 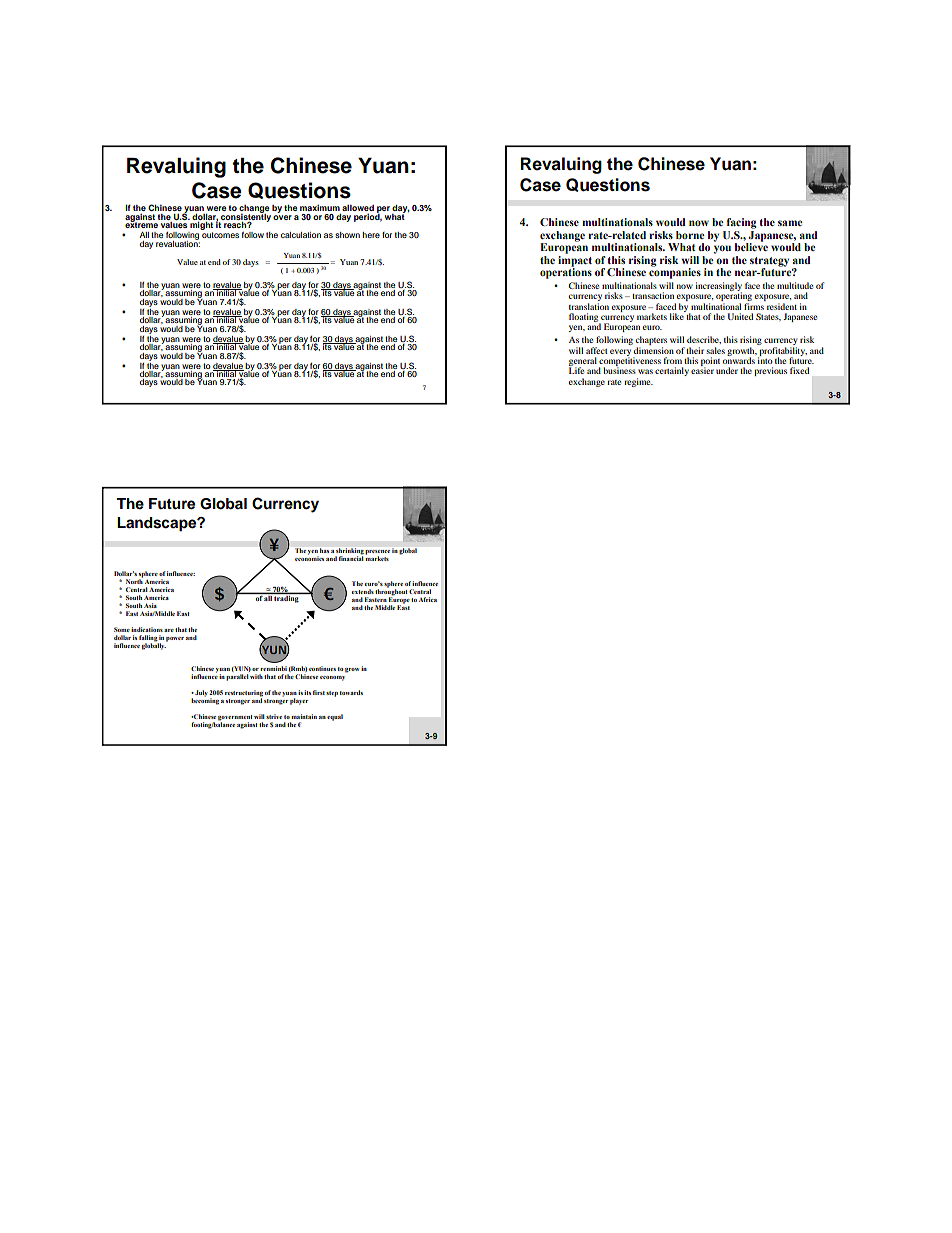 What do you see at coordinates (220, 235) in the screenshot?
I see `outcomes` at bounding box center [220, 235].
